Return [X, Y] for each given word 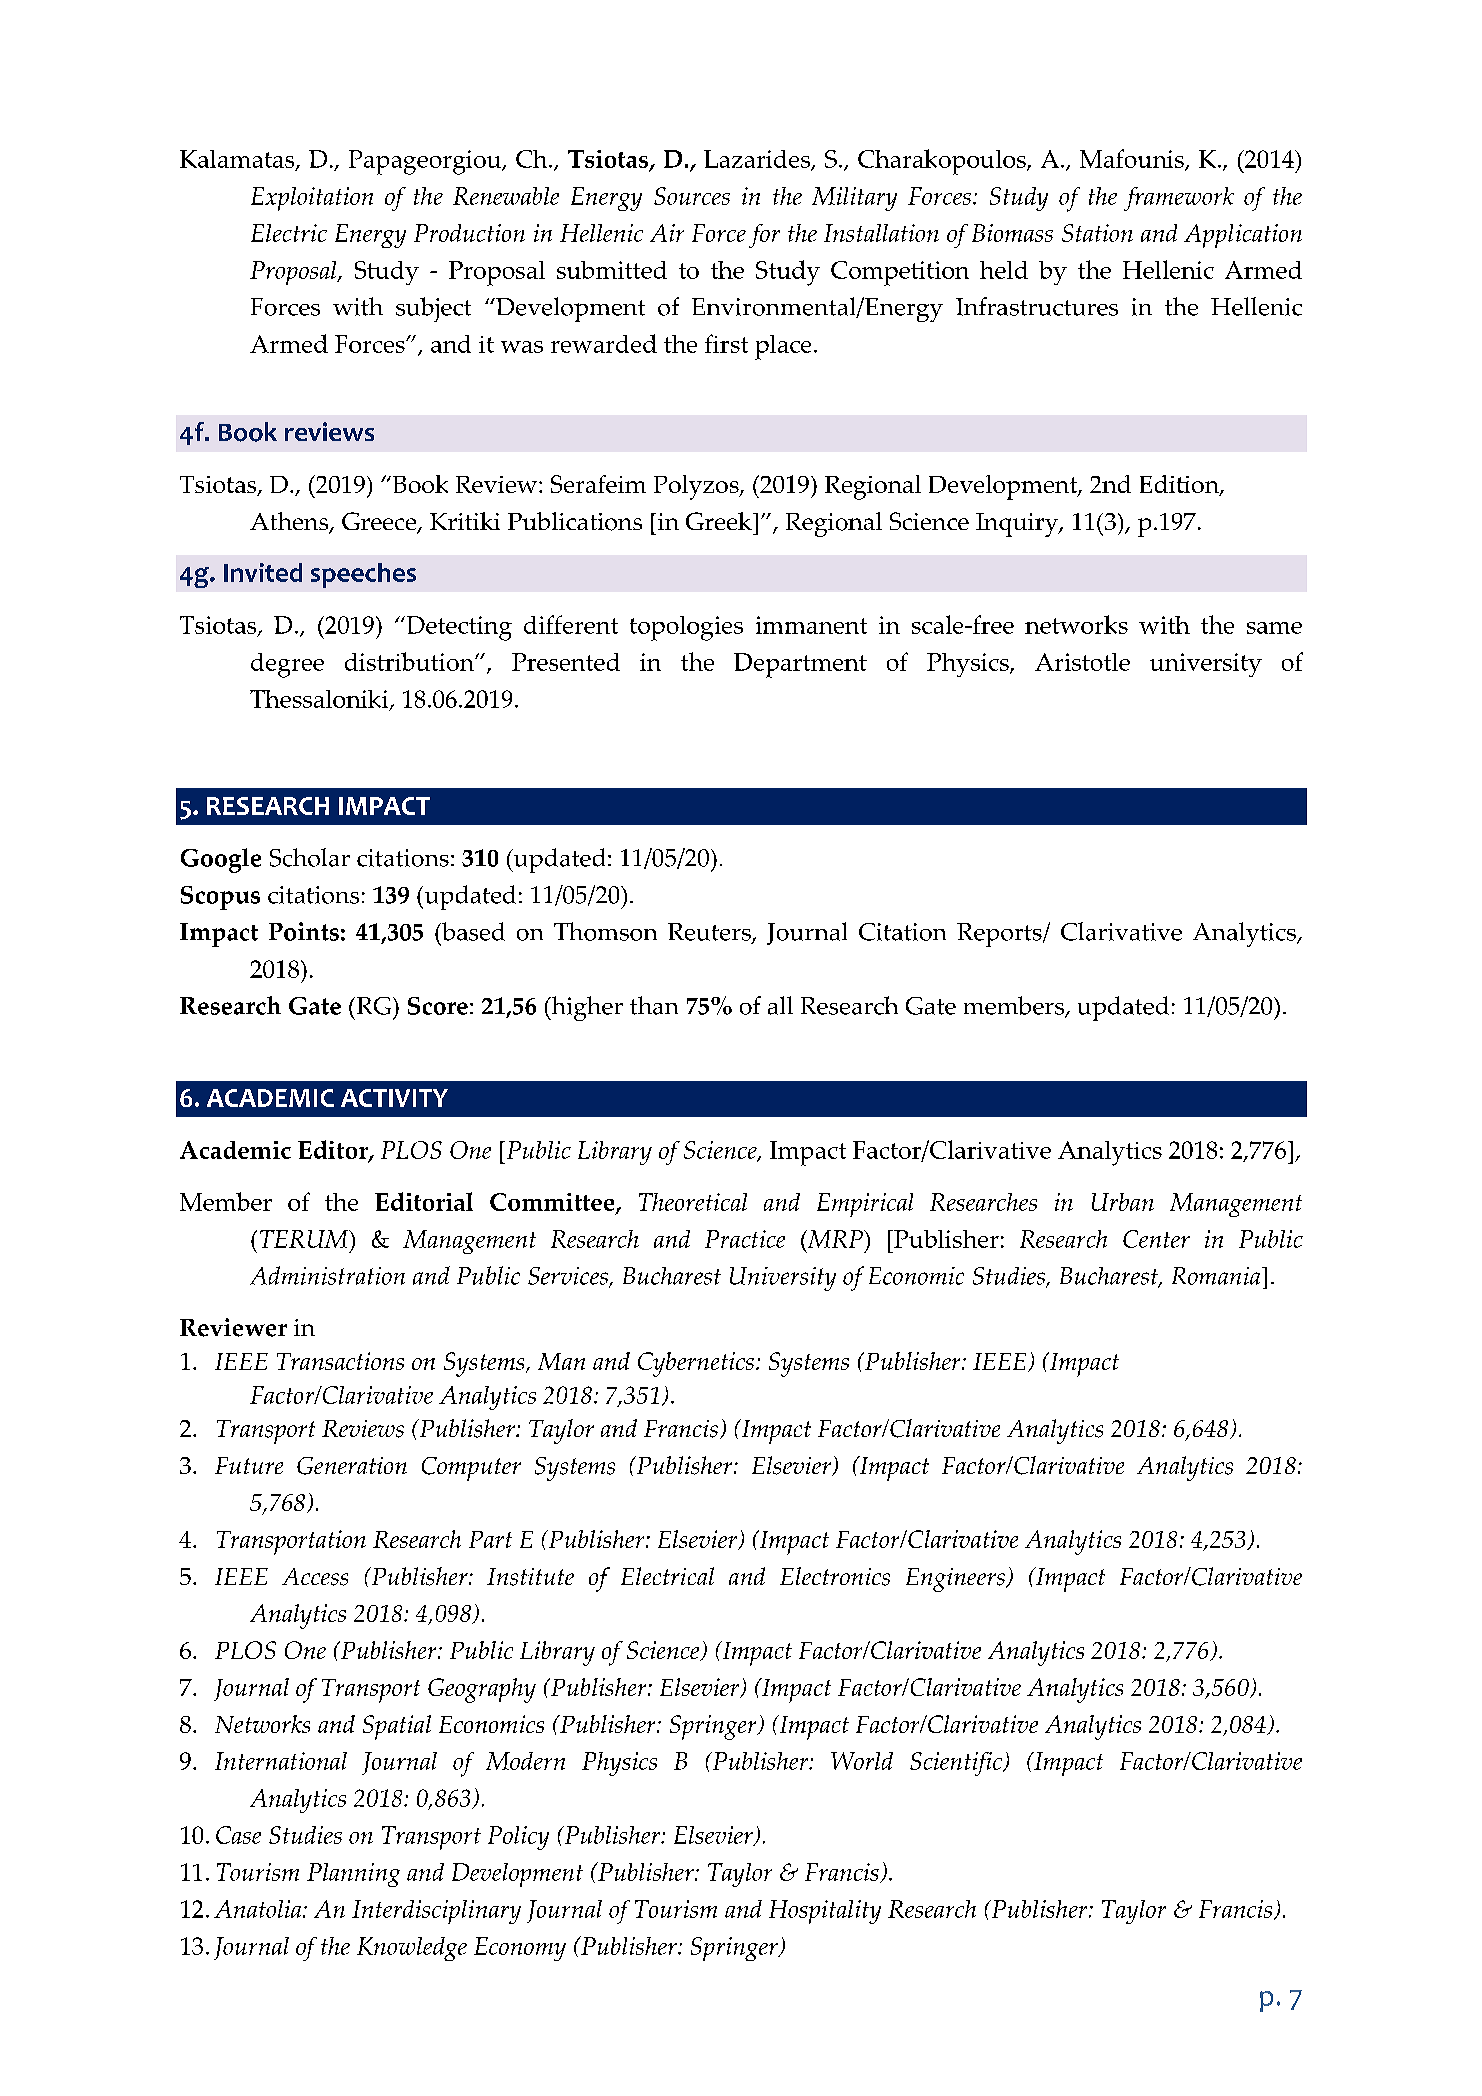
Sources [692, 196]
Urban [1123, 1202]
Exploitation [312, 199]
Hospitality [825, 1912]
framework [1179, 199]
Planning [353, 1875]
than [654, 1005]
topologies [686, 628]
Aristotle [1082, 662]
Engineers [956, 1580]
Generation [352, 1466]
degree [287, 665]
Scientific [957, 1764]
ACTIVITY [394, 1098]
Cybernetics [696, 1364]
